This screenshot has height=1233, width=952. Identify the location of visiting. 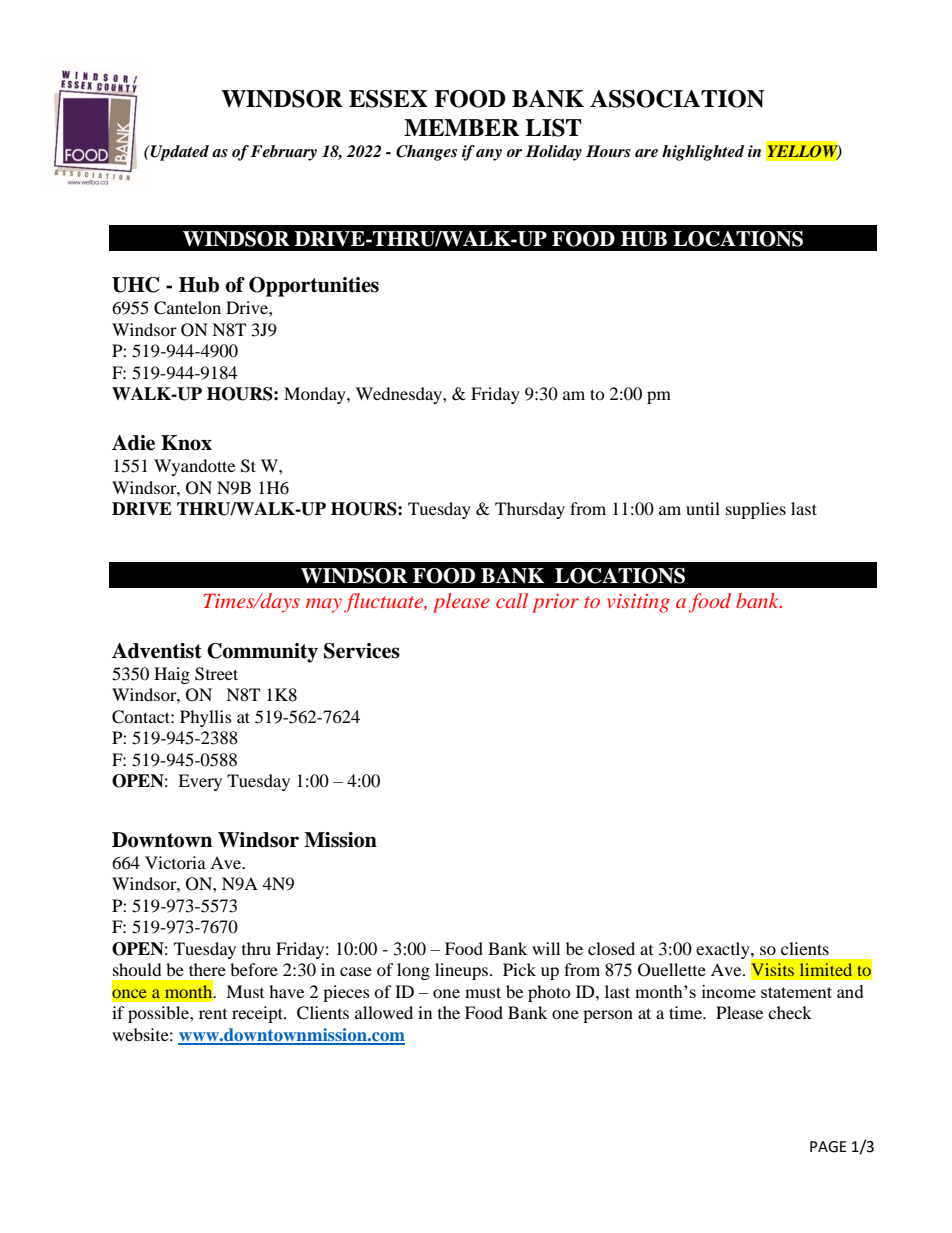
(638, 603).
